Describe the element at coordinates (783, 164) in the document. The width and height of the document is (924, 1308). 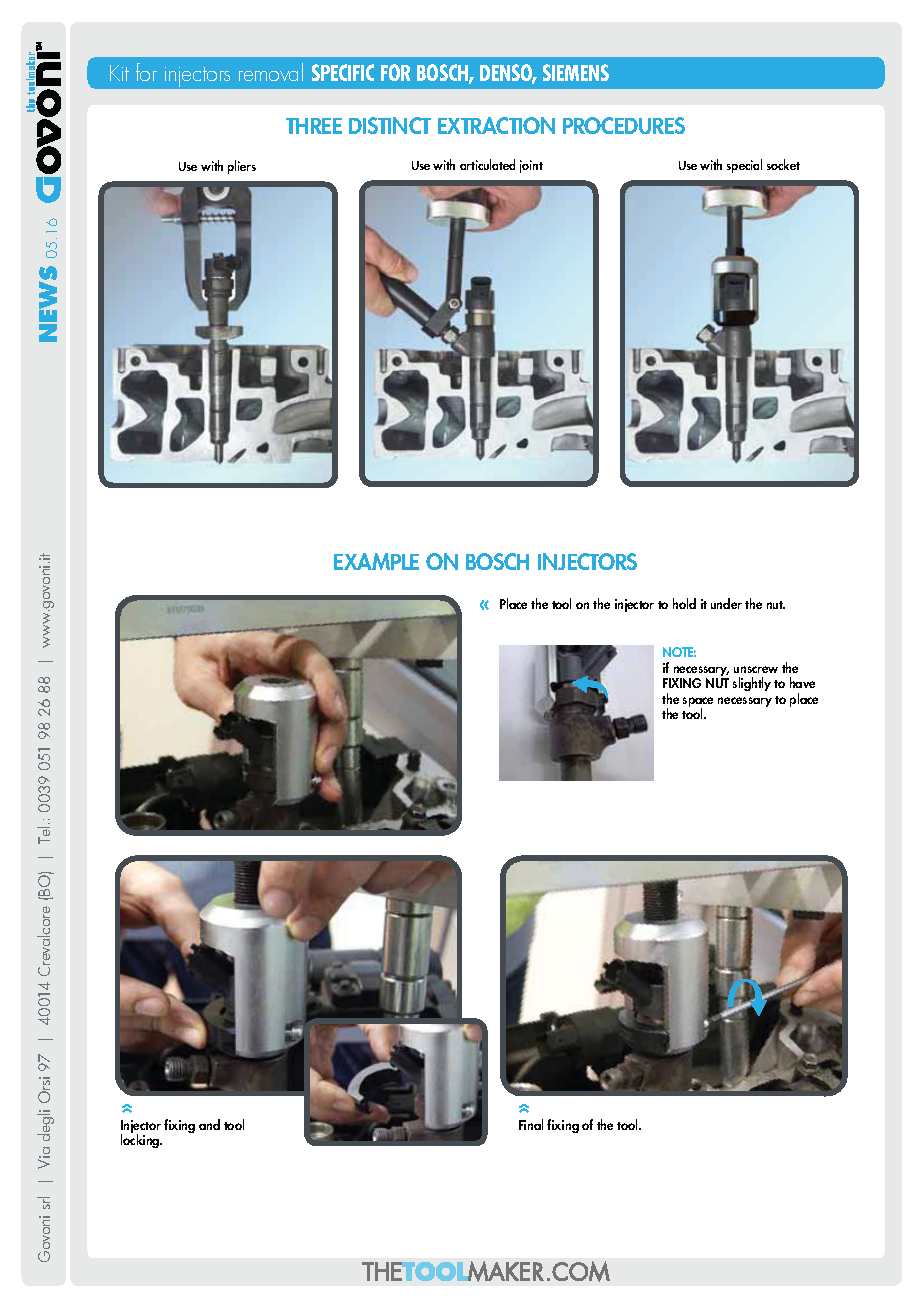
I see `socket` at that location.
